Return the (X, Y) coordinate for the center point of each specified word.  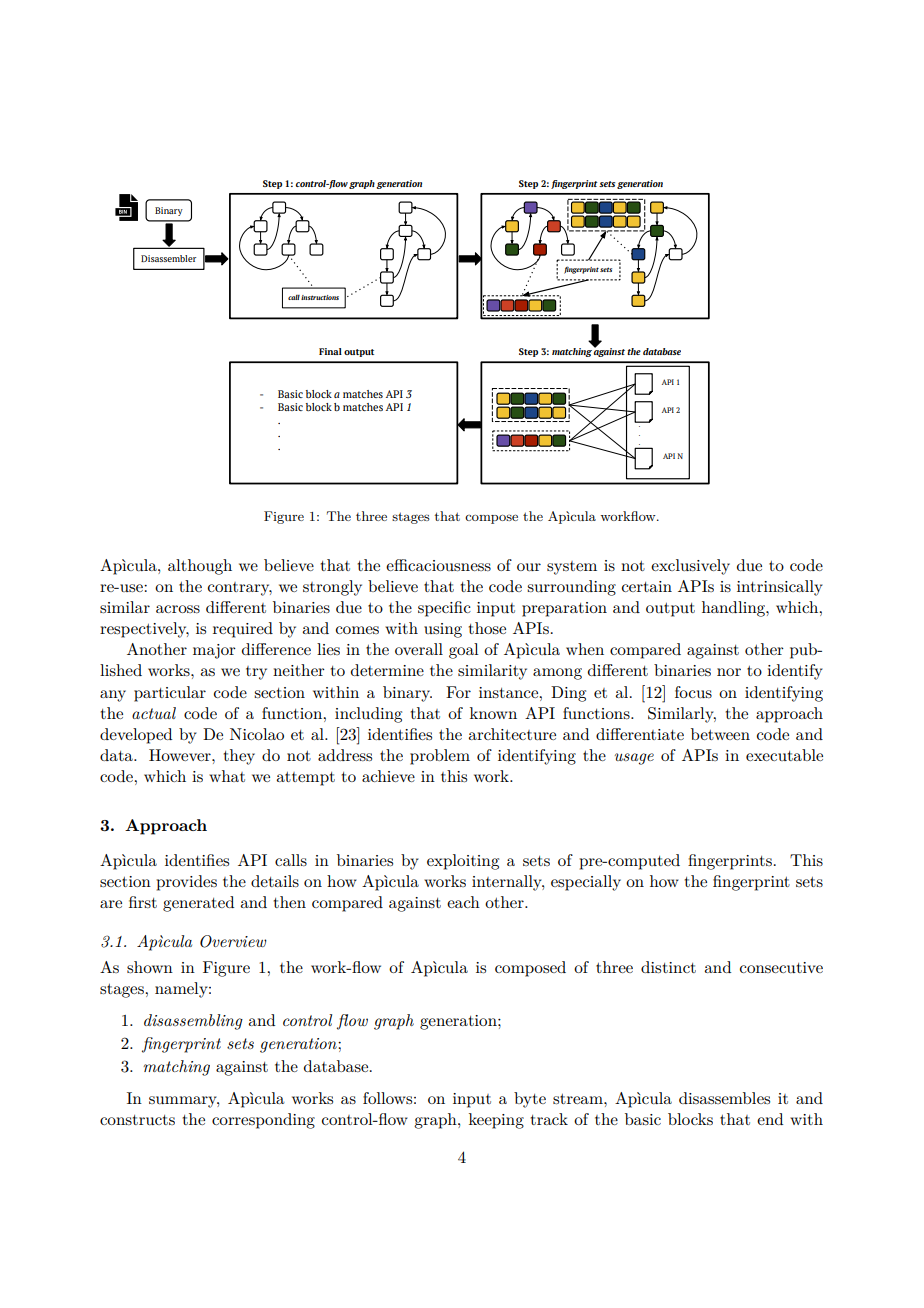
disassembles (724, 1098)
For (458, 692)
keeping (496, 1121)
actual (154, 713)
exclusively (690, 567)
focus (693, 692)
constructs (137, 1120)
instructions (320, 297)
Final (330, 351)
